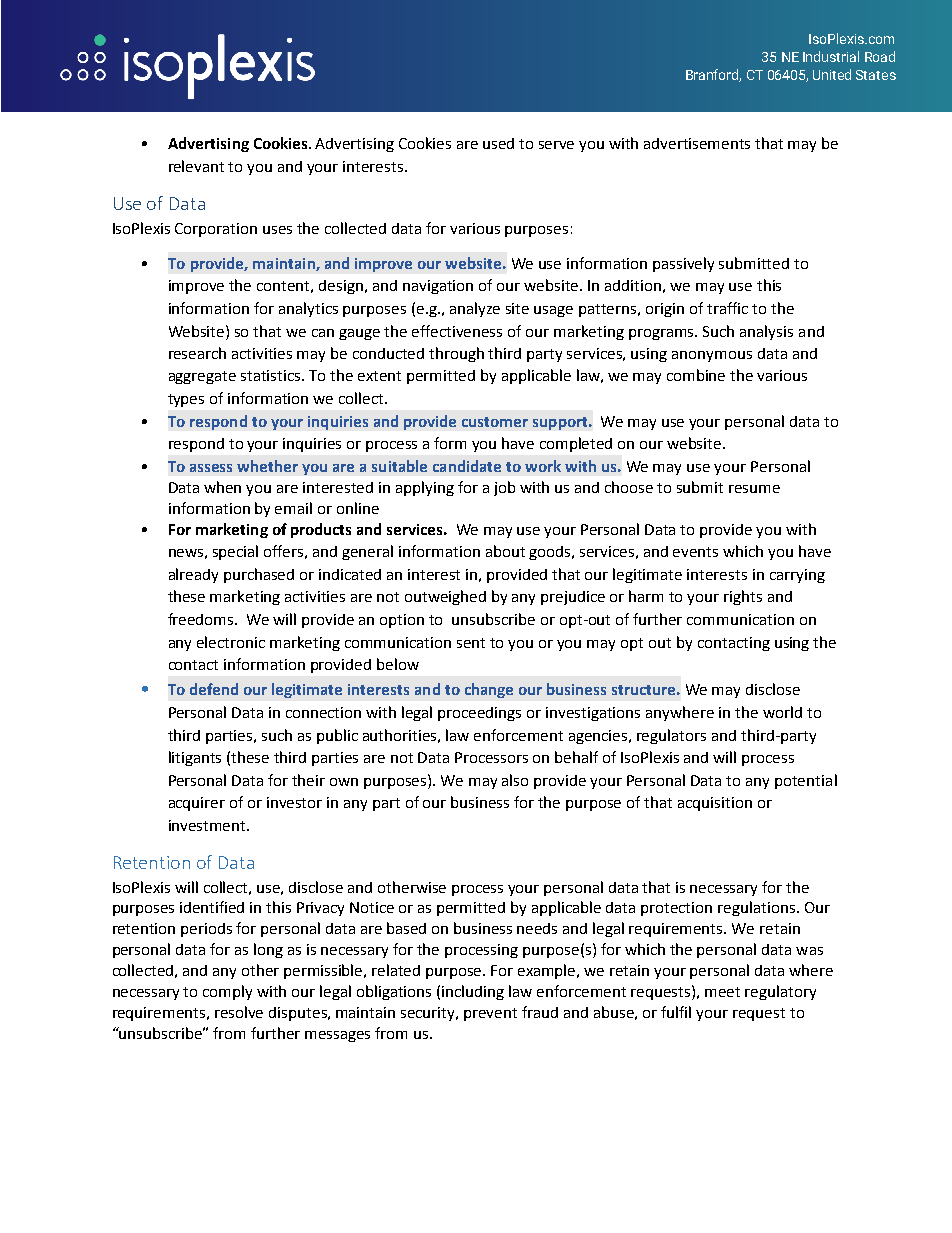 The image size is (952, 1233). I want to click on resolve, so click(239, 1012).
